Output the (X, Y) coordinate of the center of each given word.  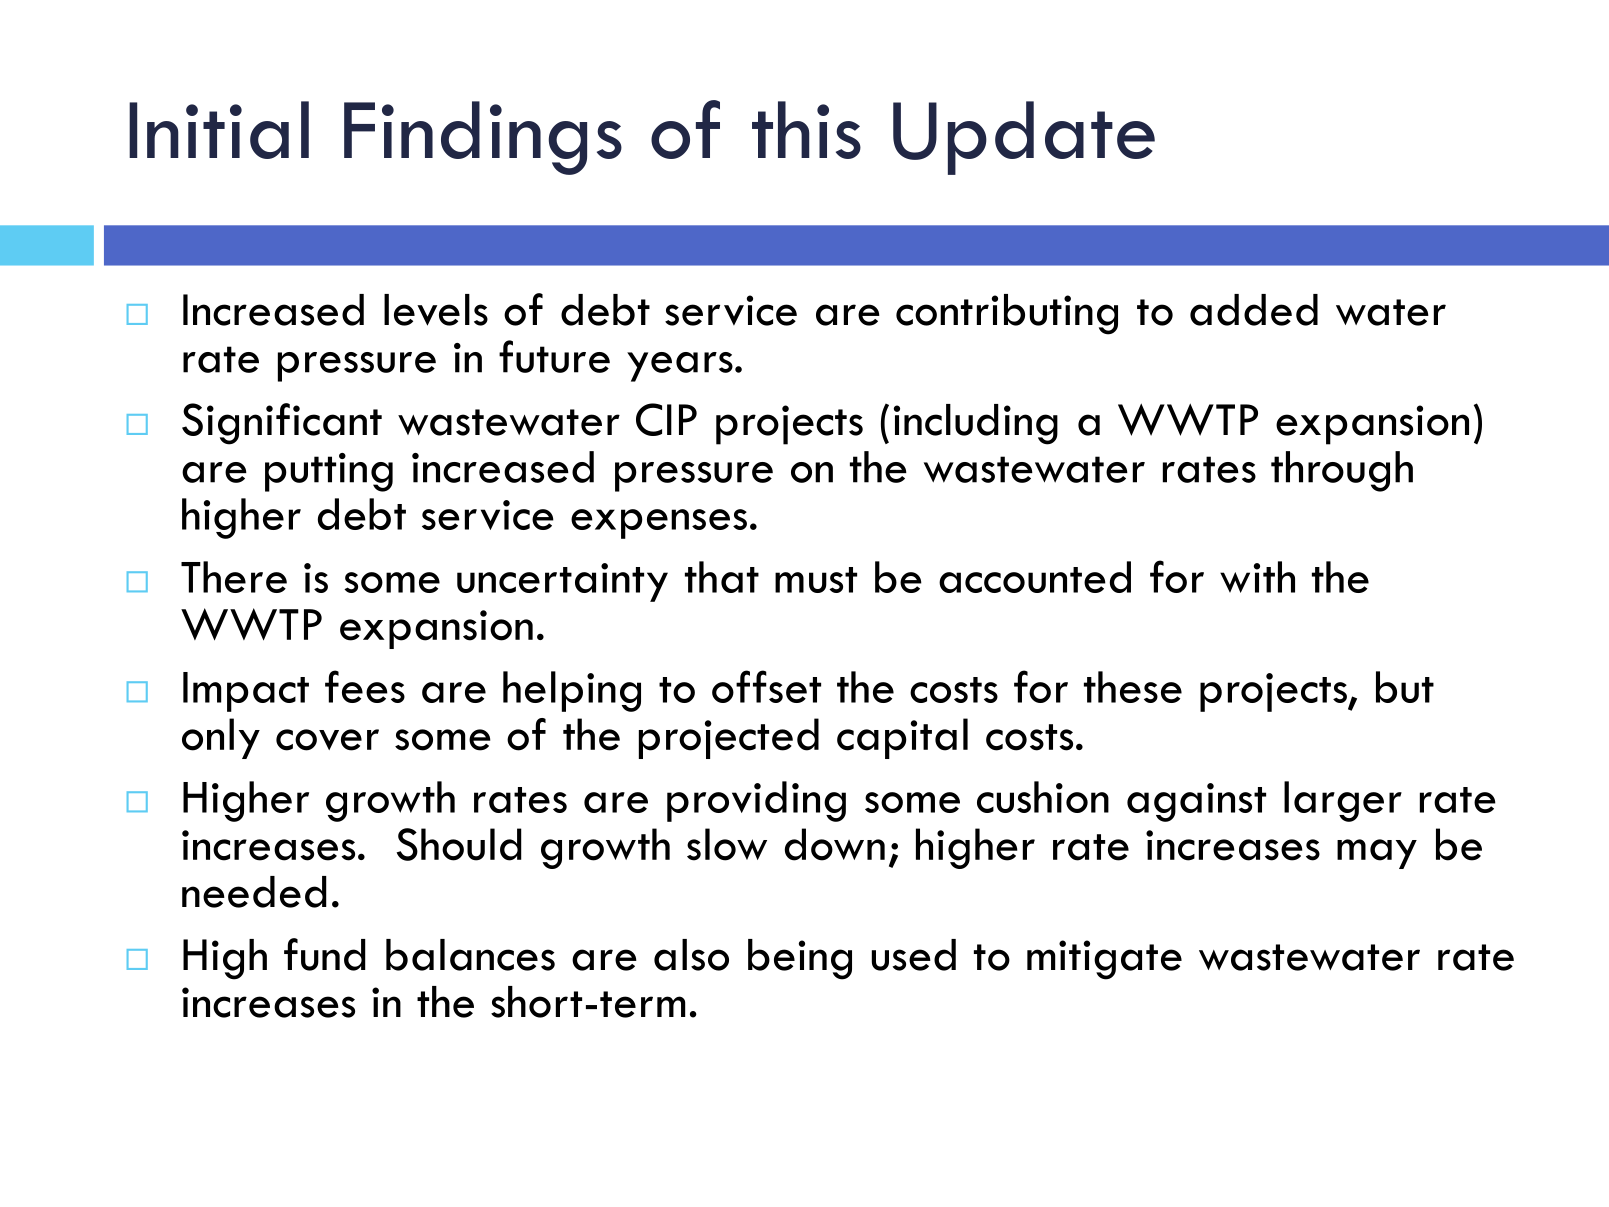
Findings (483, 138)
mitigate (1104, 960)
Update (1024, 138)
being (800, 959)
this (806, 130)
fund (325, 954)
